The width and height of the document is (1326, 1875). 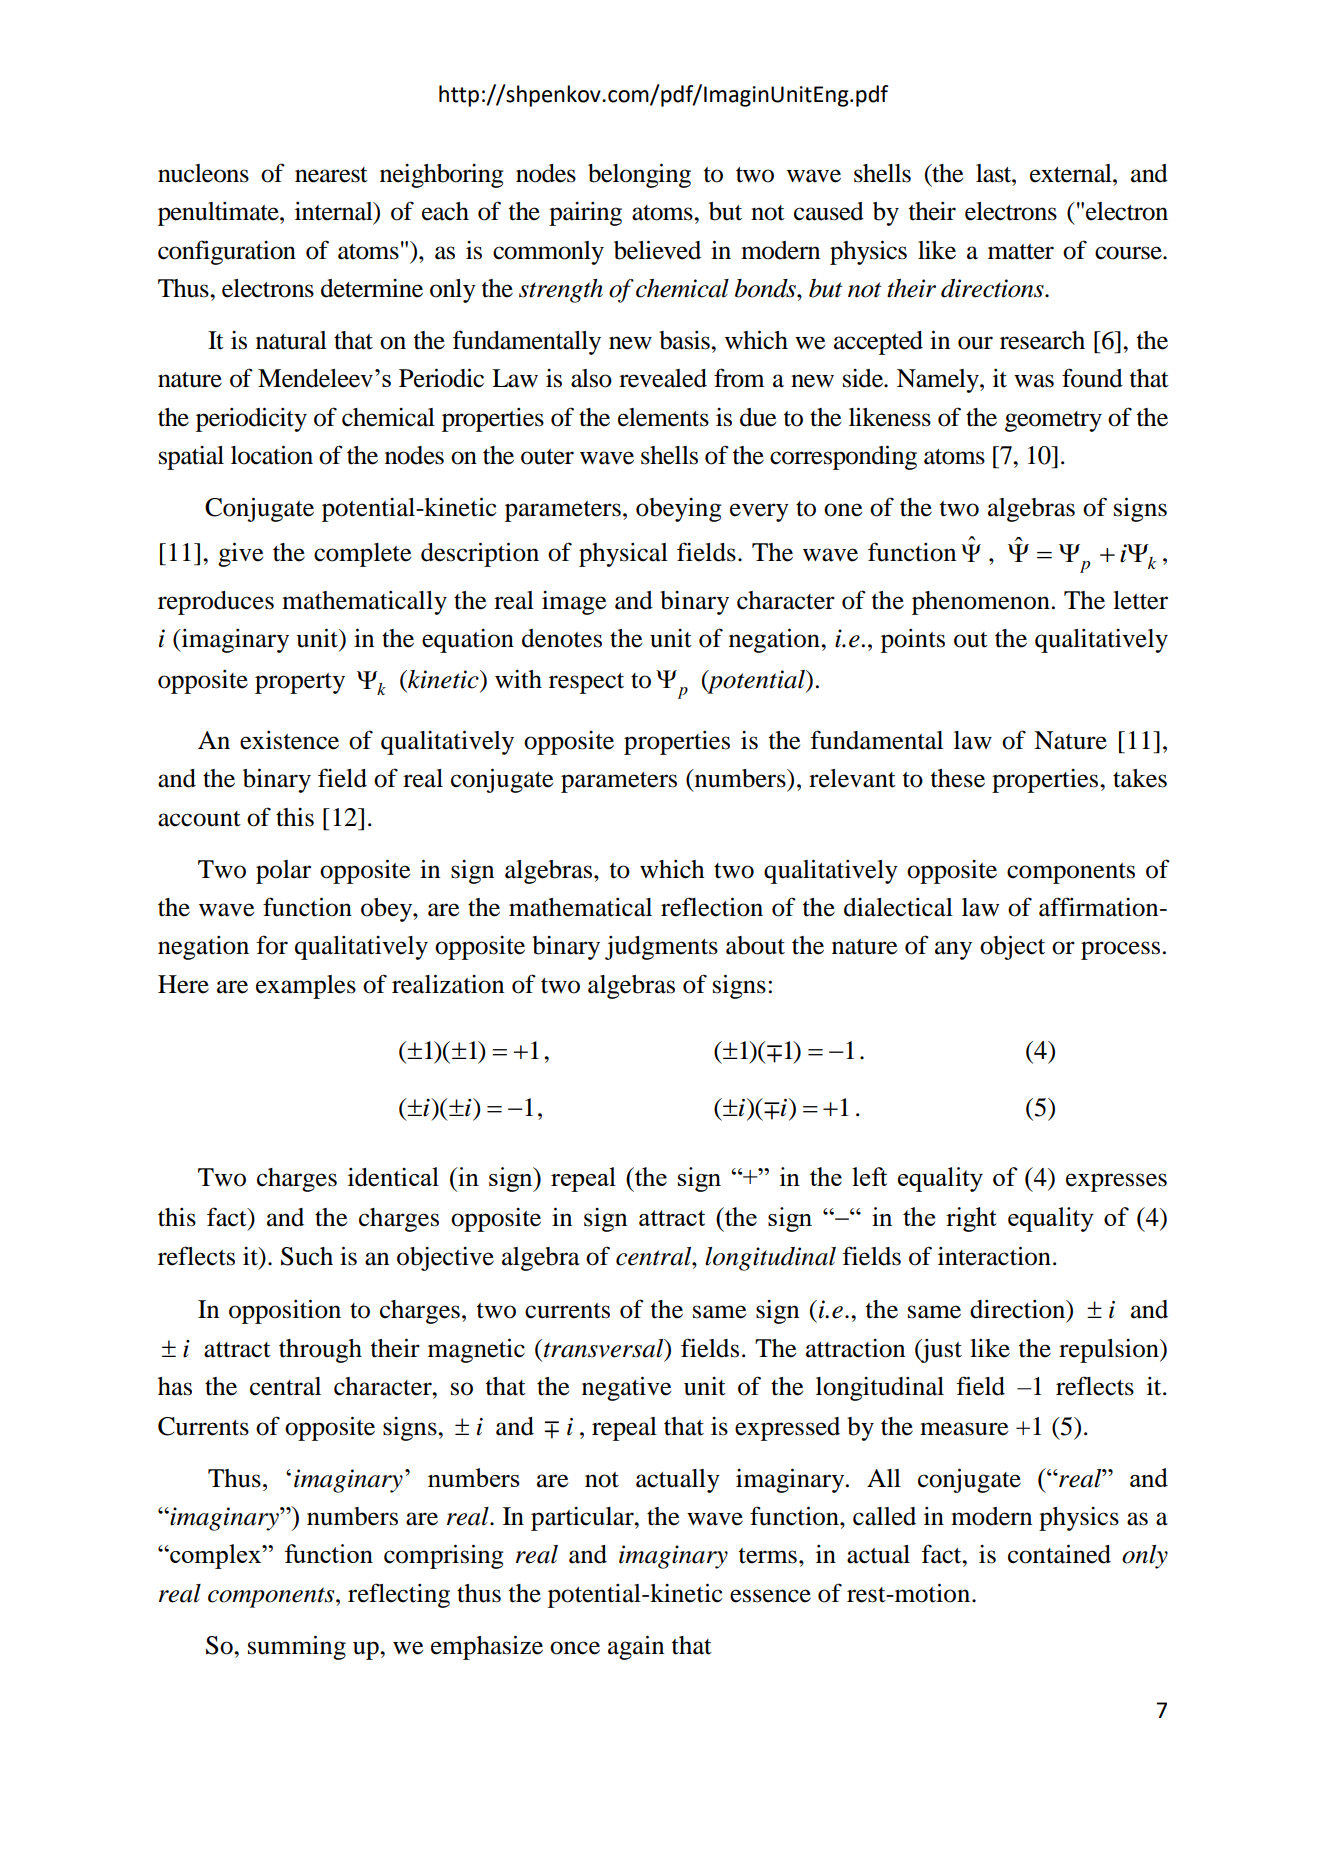 I want to click on again, so click(x=636, y=1647).
